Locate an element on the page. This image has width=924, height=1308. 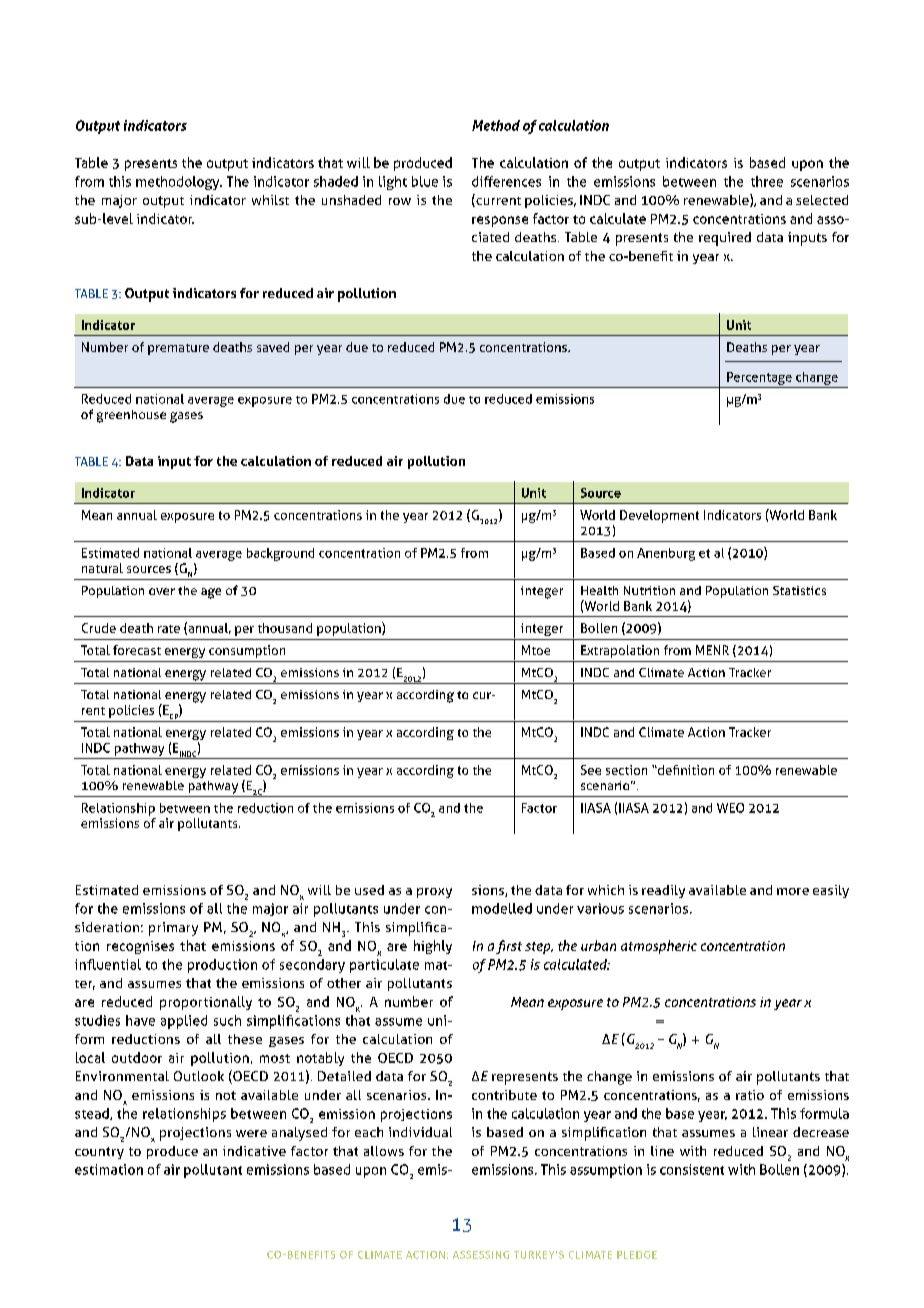
required is located at coordinates (725, 239).
